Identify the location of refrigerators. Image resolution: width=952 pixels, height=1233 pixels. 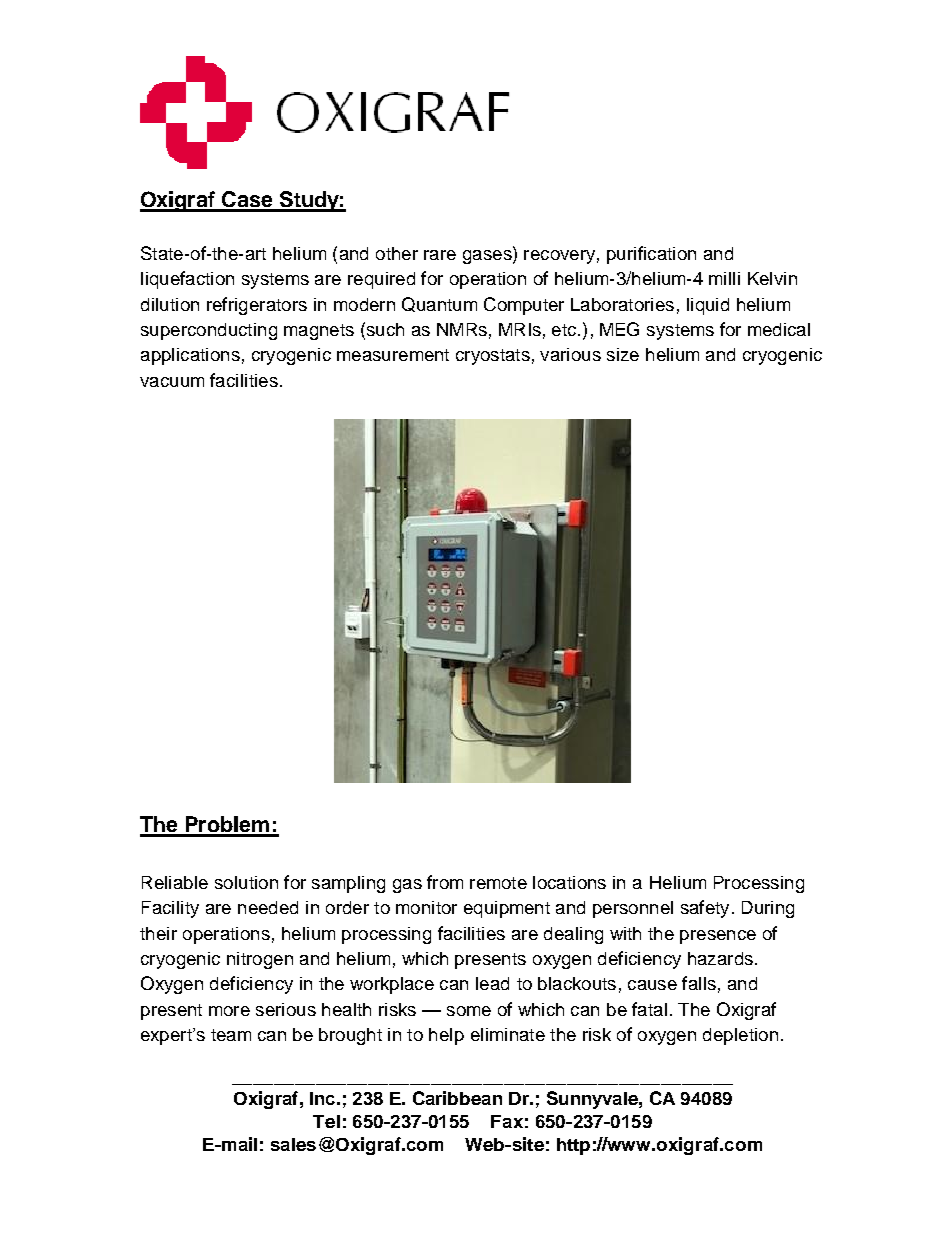
(257, 306).
